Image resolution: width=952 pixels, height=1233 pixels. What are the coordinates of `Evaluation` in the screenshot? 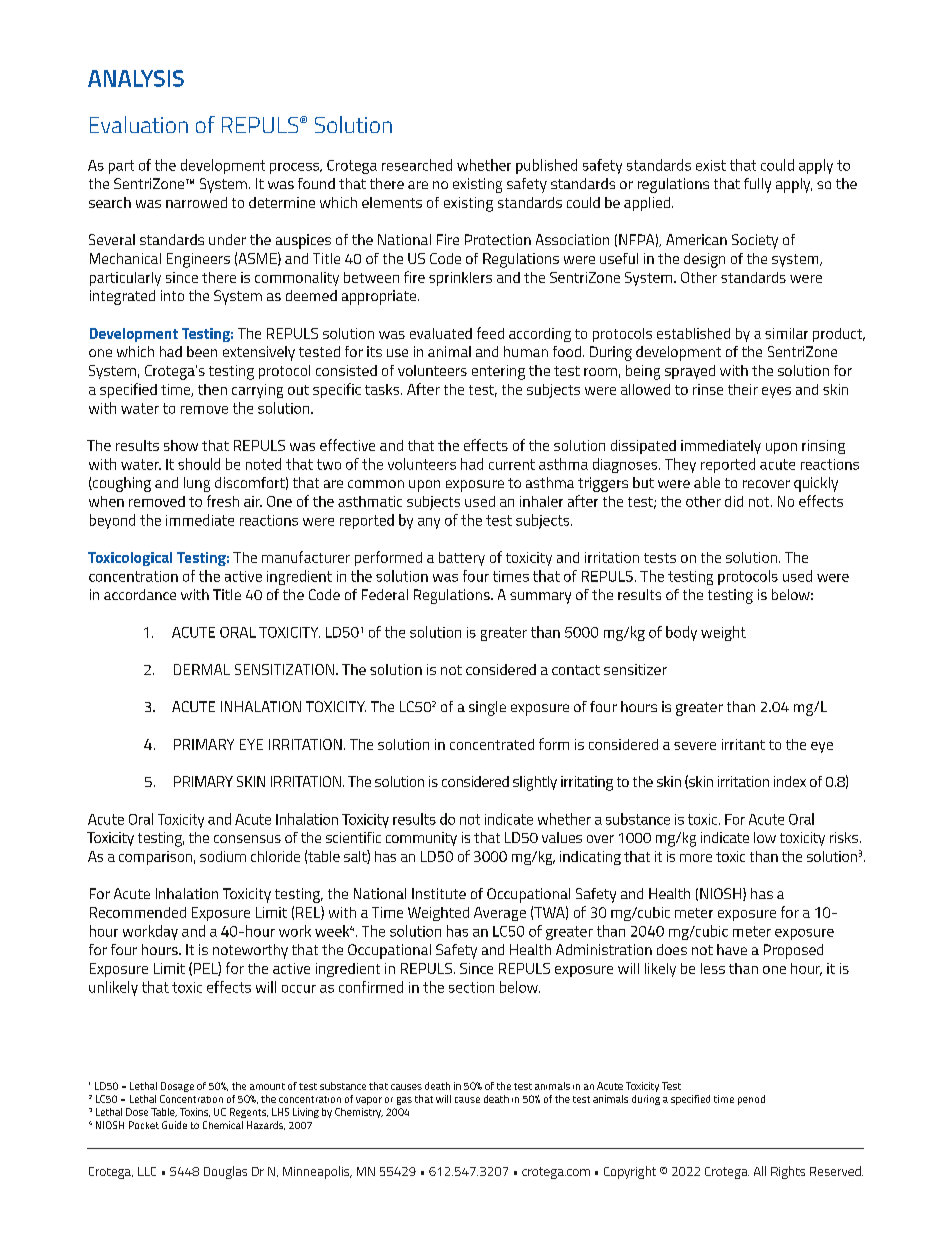 It's located at (139, 124).
